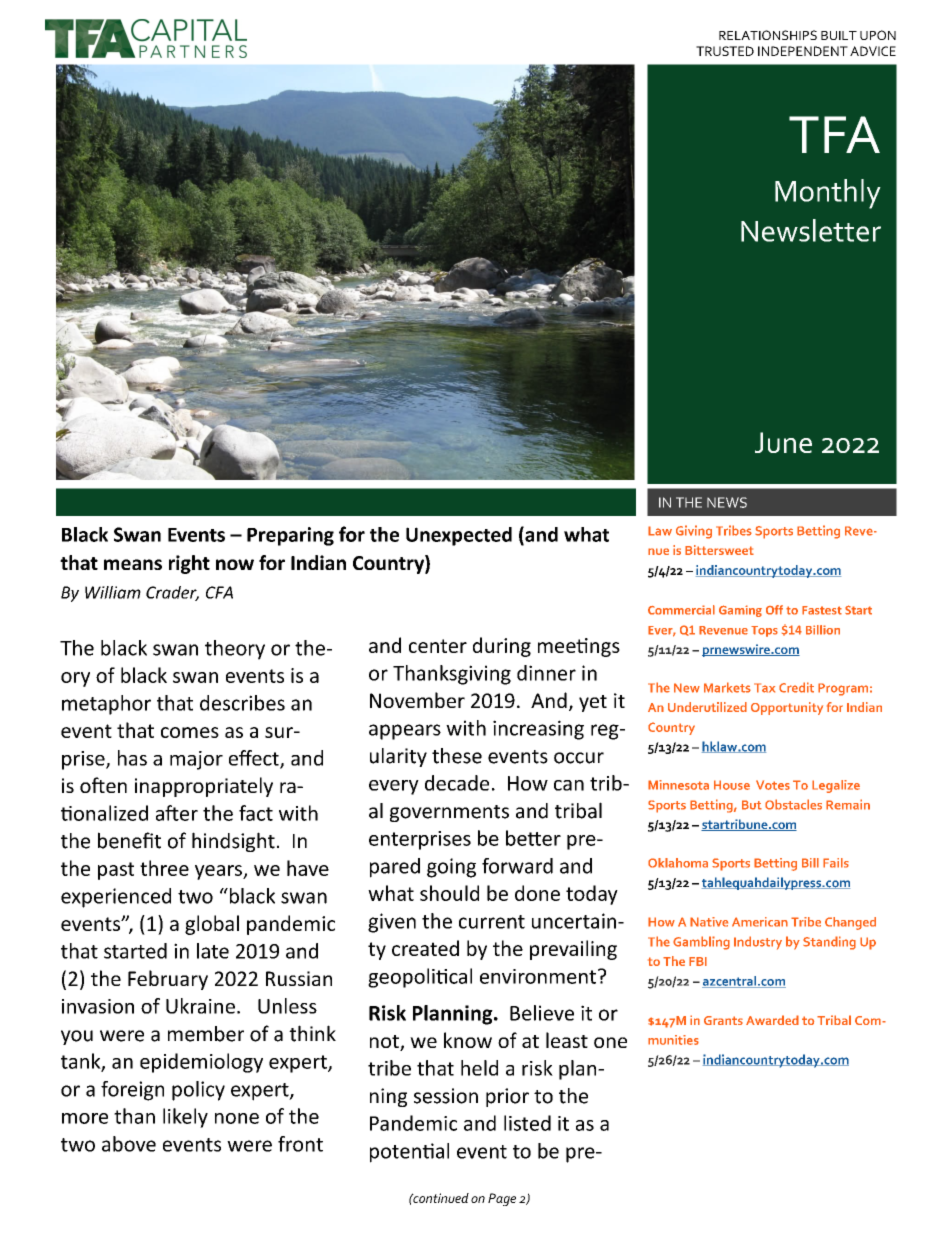  I want to click on June, so click(783, 442).
